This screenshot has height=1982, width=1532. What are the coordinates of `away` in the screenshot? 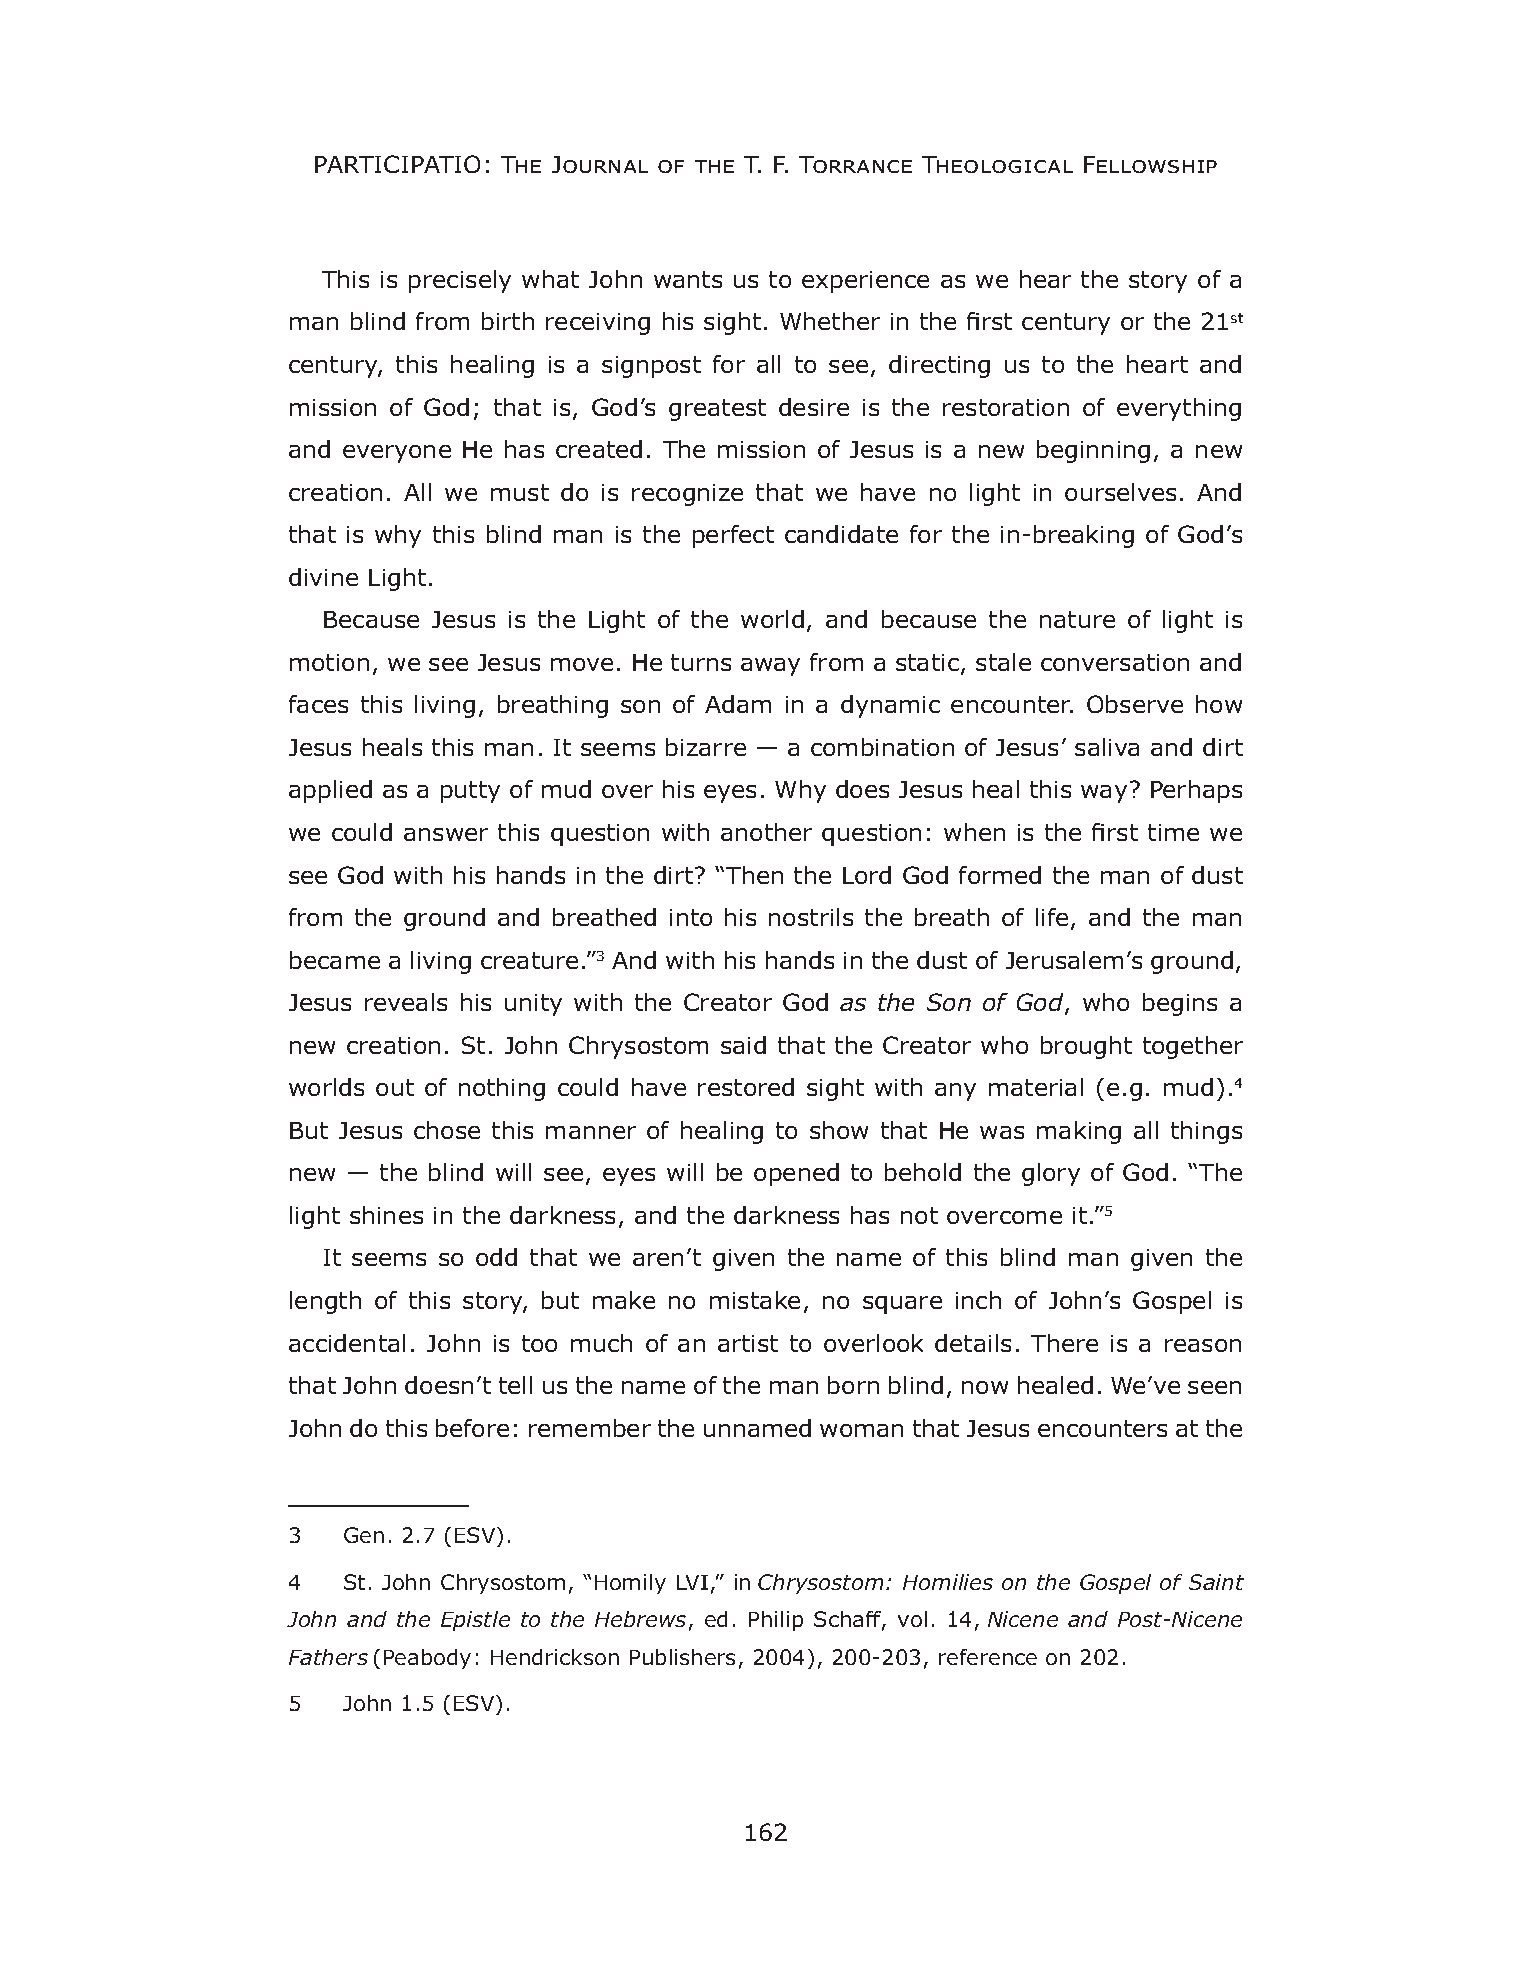 It's located at (770, 667).
